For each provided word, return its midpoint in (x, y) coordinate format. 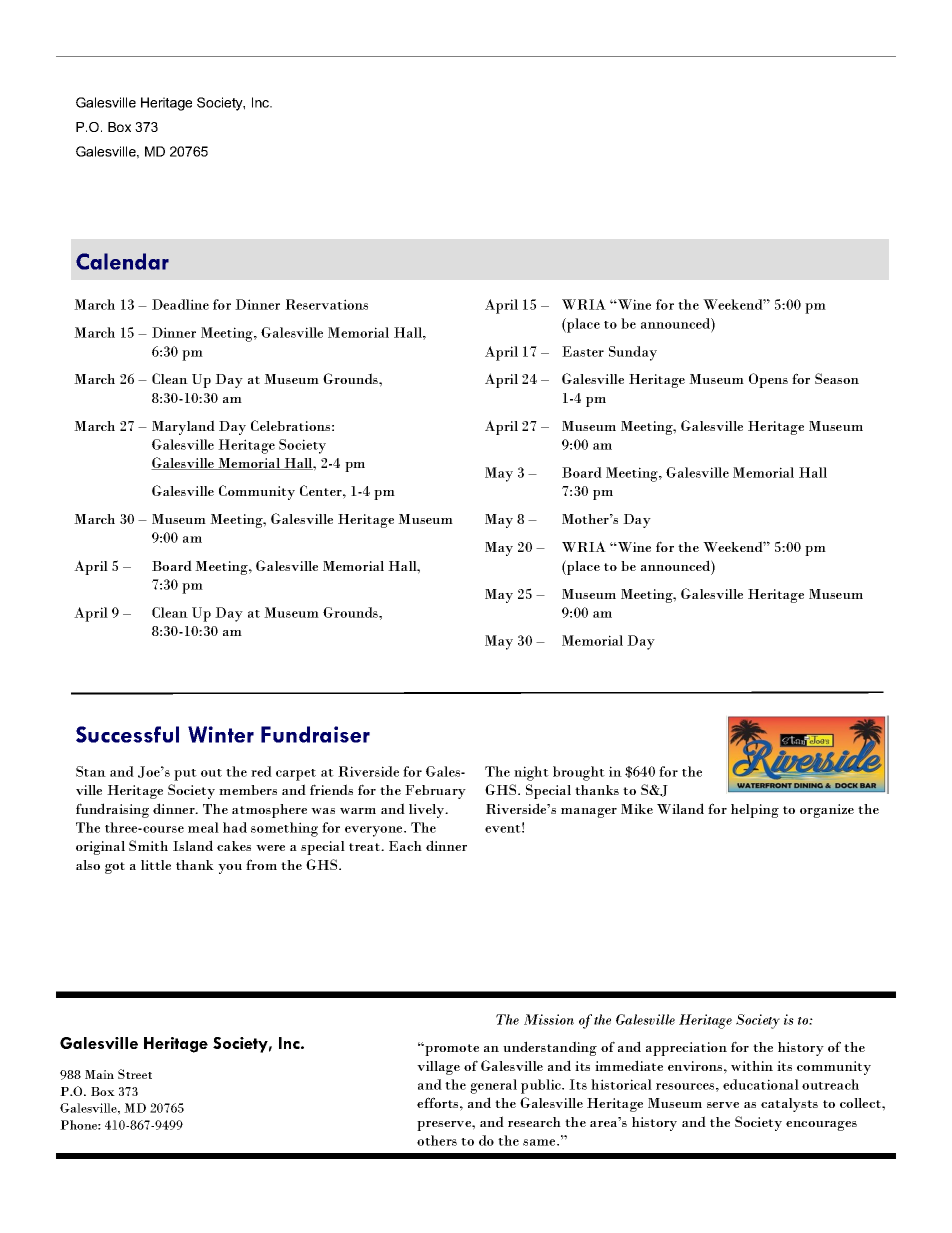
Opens (768, 380)
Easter (583, 351)
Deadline (180, 304)
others (437, 1140)
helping (755, 811)
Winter (221, 734)
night (531, 773)
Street (135, 1074)
